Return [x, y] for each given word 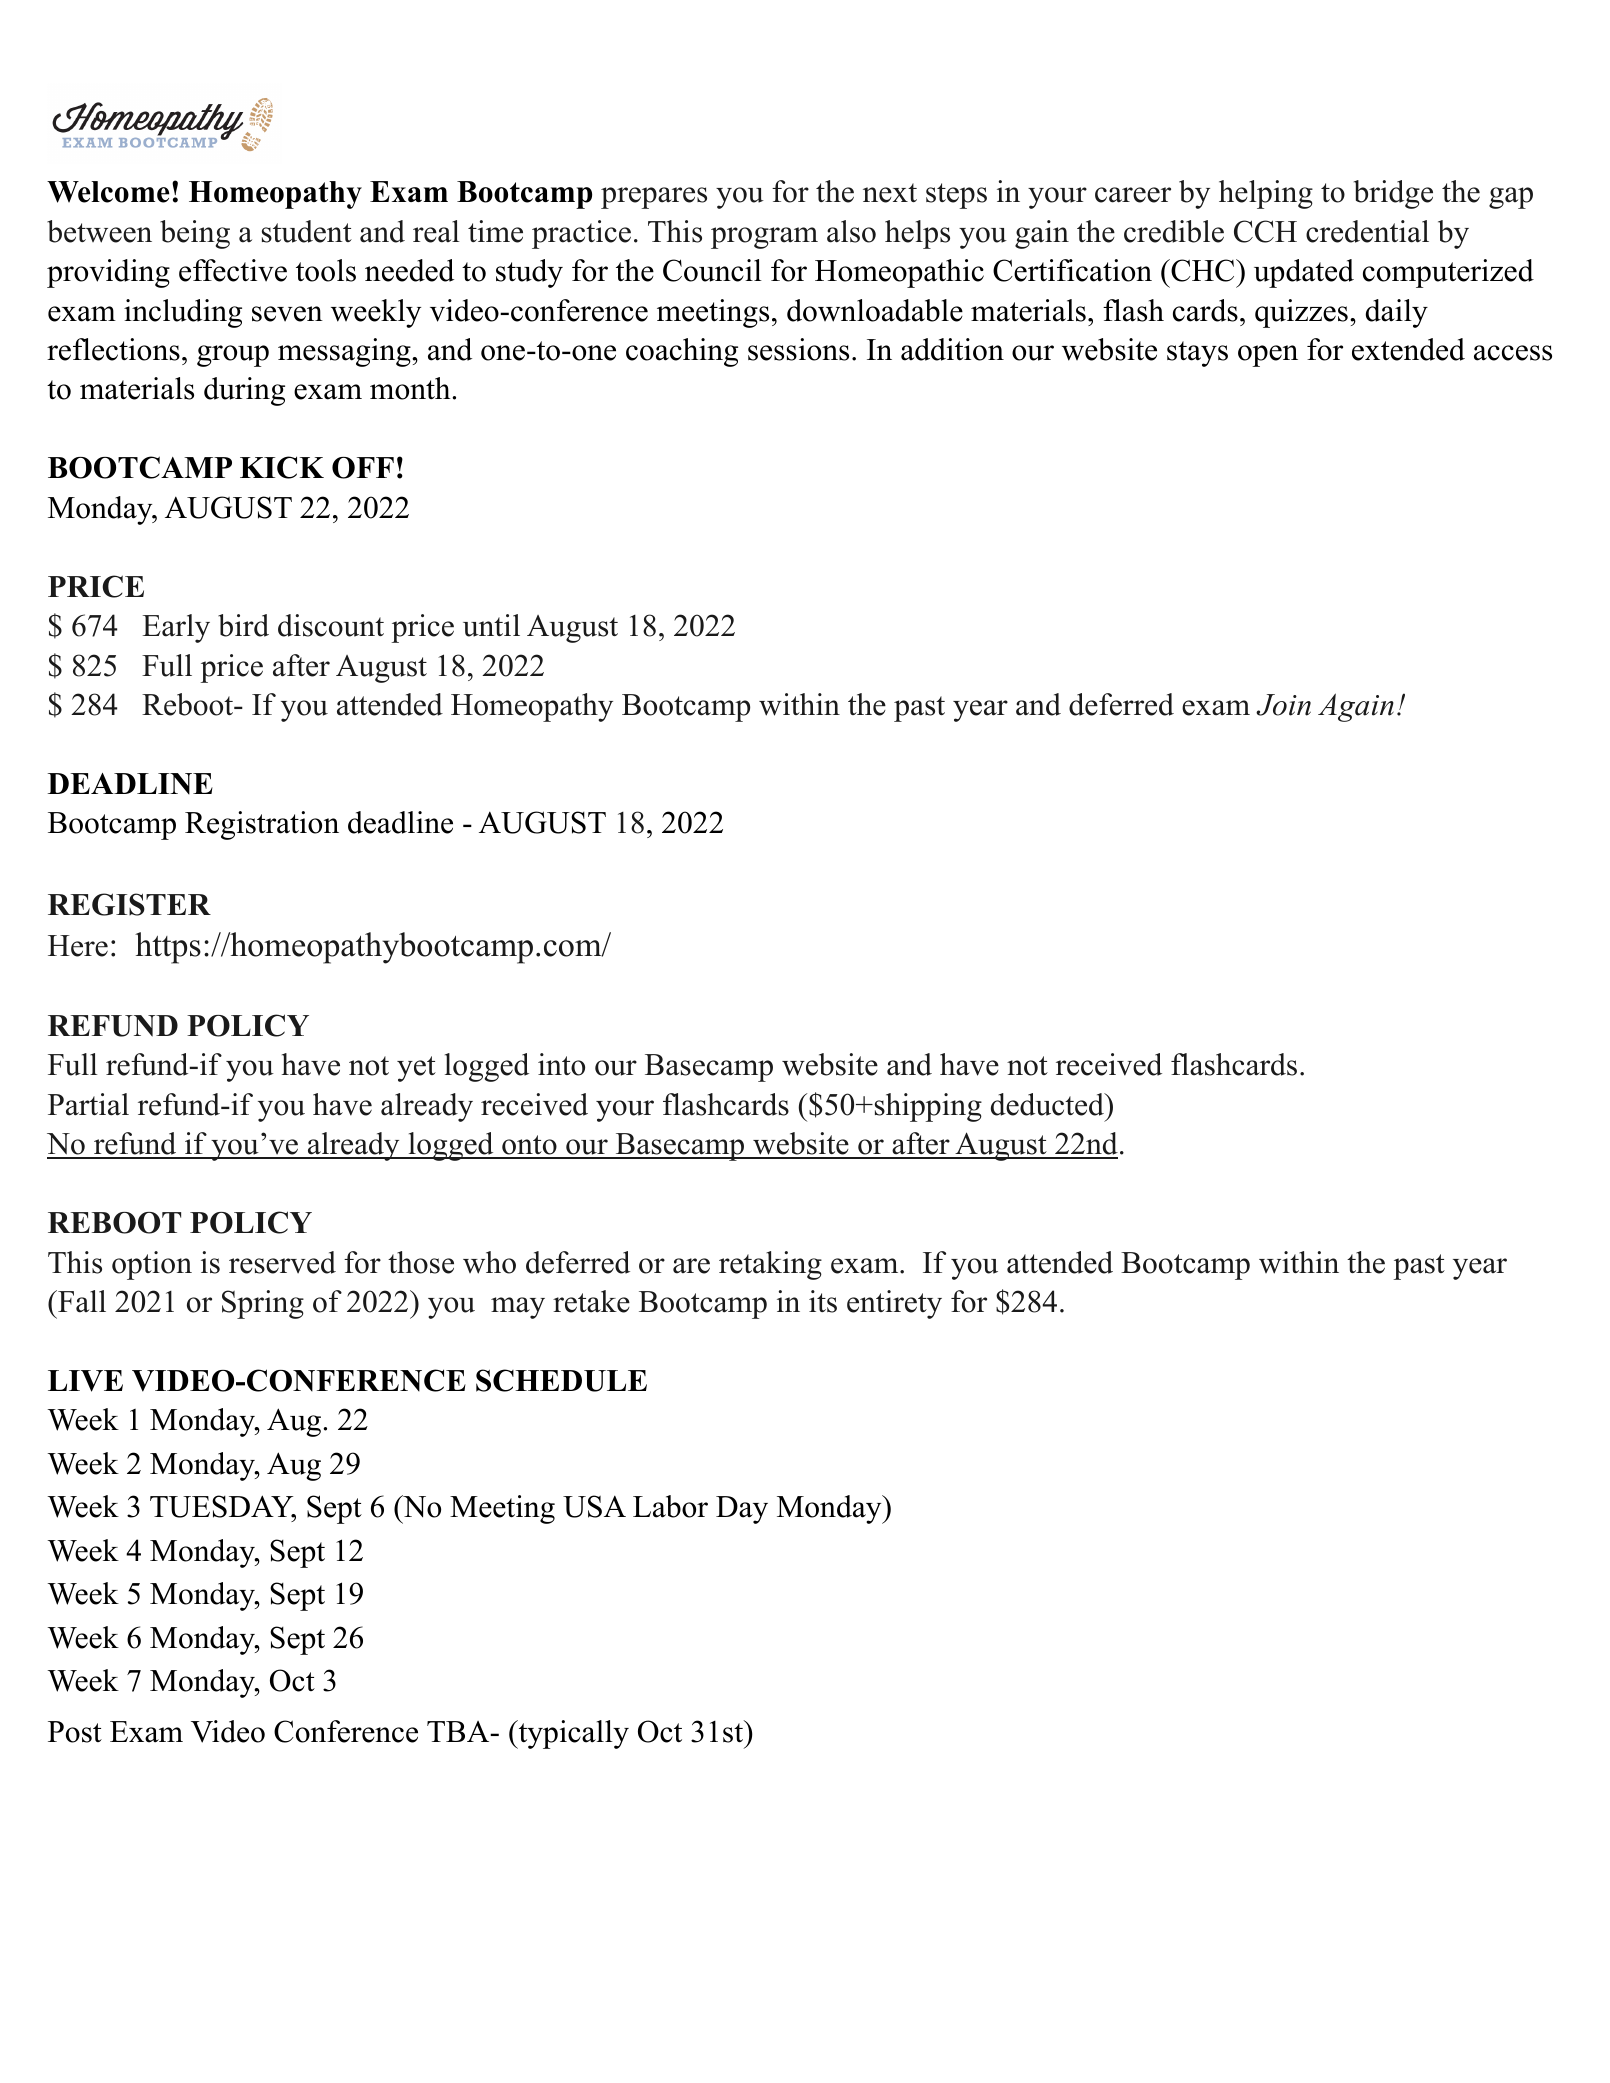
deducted [1048, 1104]
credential [1367, 231]
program [764, 238]
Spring [263, 1304]
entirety [894, 1304]
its [823, 1301]
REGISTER [129, 904]
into [561, 1064]
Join [1283, 705]
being [195, 234]
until [491, 625]
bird [243, 625]
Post [75, 1732]
